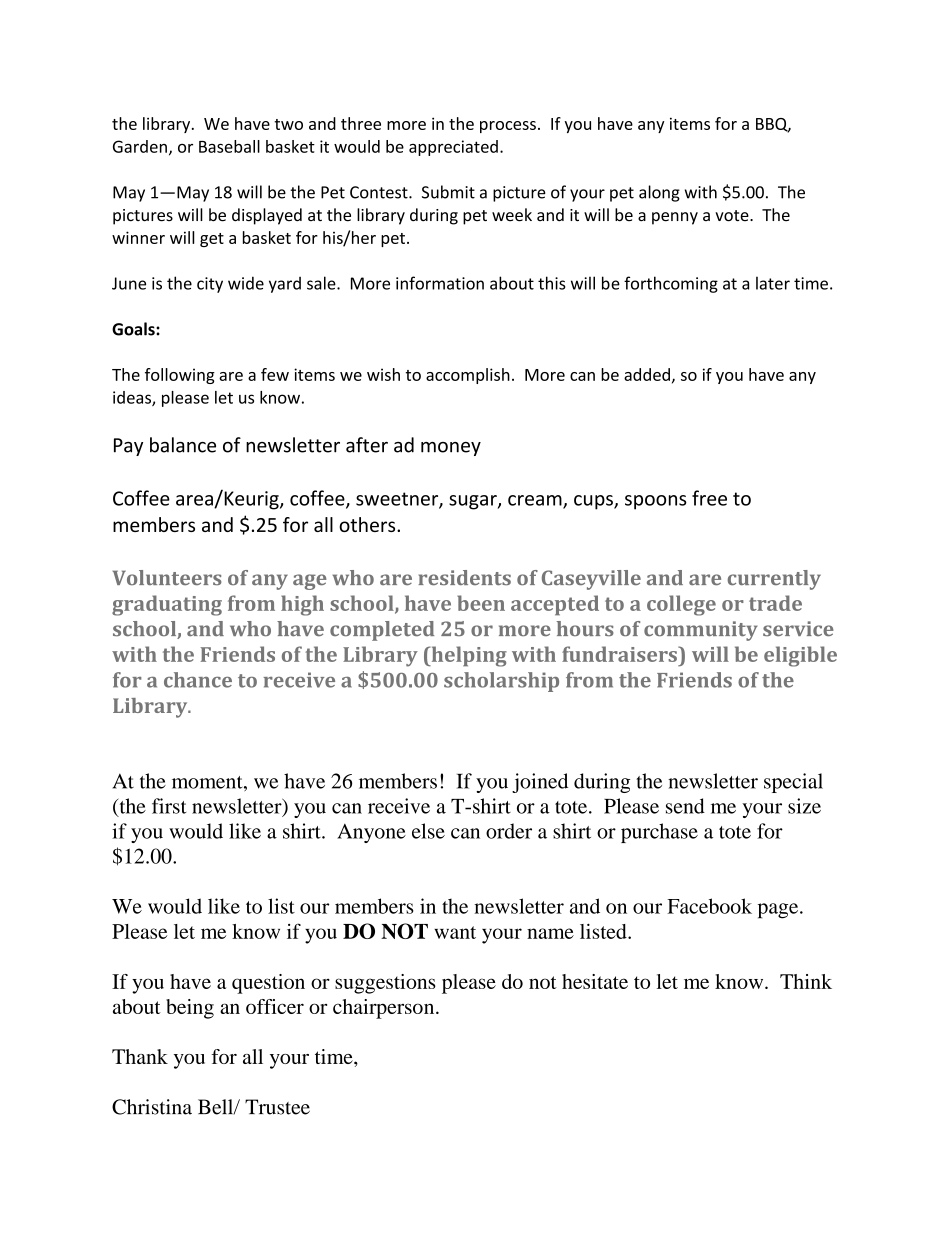 This screenshot has height=1233, width=952. I want to click on Baseball, so click(229, 146).
